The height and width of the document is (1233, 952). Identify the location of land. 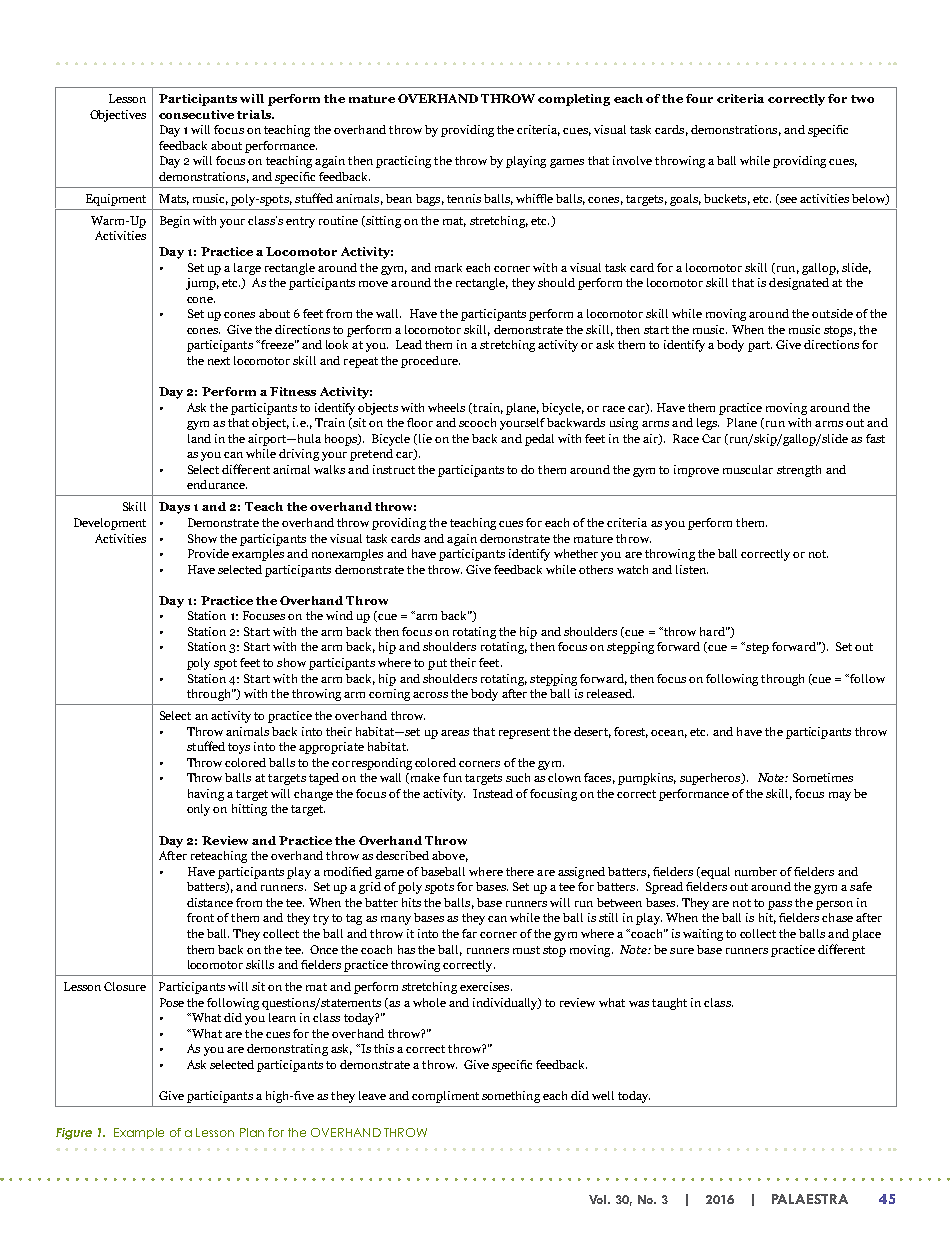
(199, 438).
